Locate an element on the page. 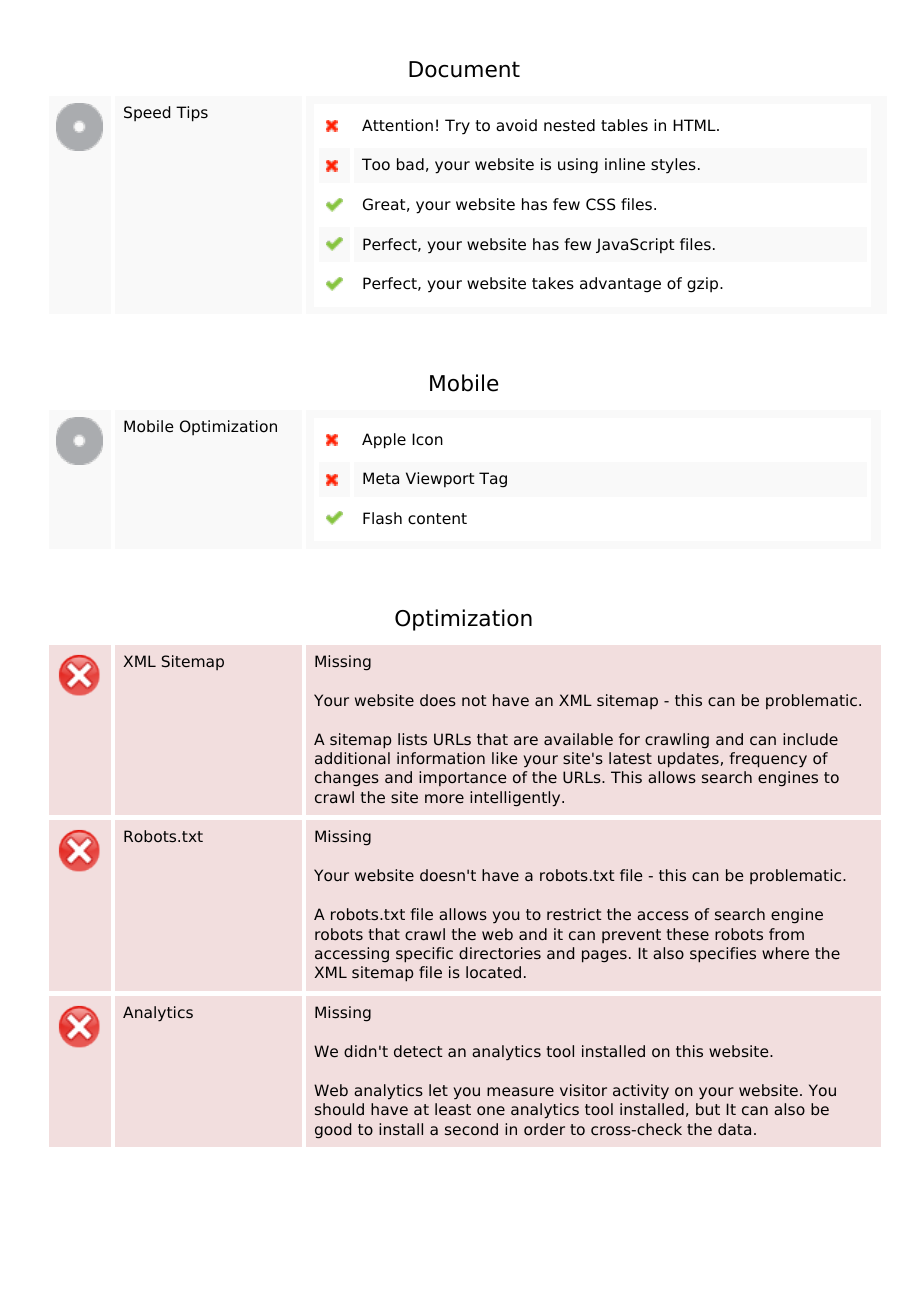 The height and width of the image is (1308, 924). changes is located at coordinates (347, 779).
